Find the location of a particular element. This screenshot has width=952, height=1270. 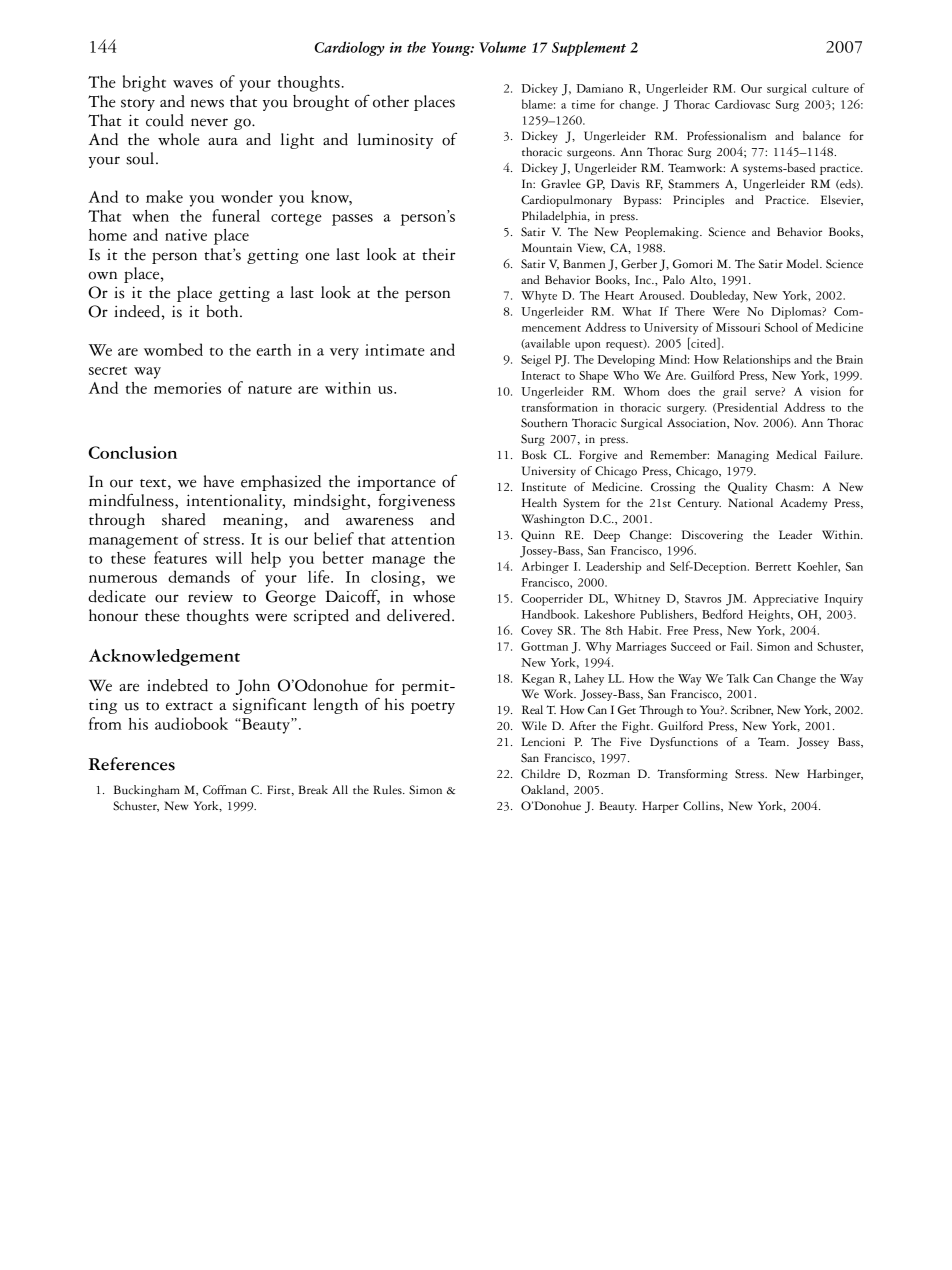

Southern is located at coordinates (544, 423).
